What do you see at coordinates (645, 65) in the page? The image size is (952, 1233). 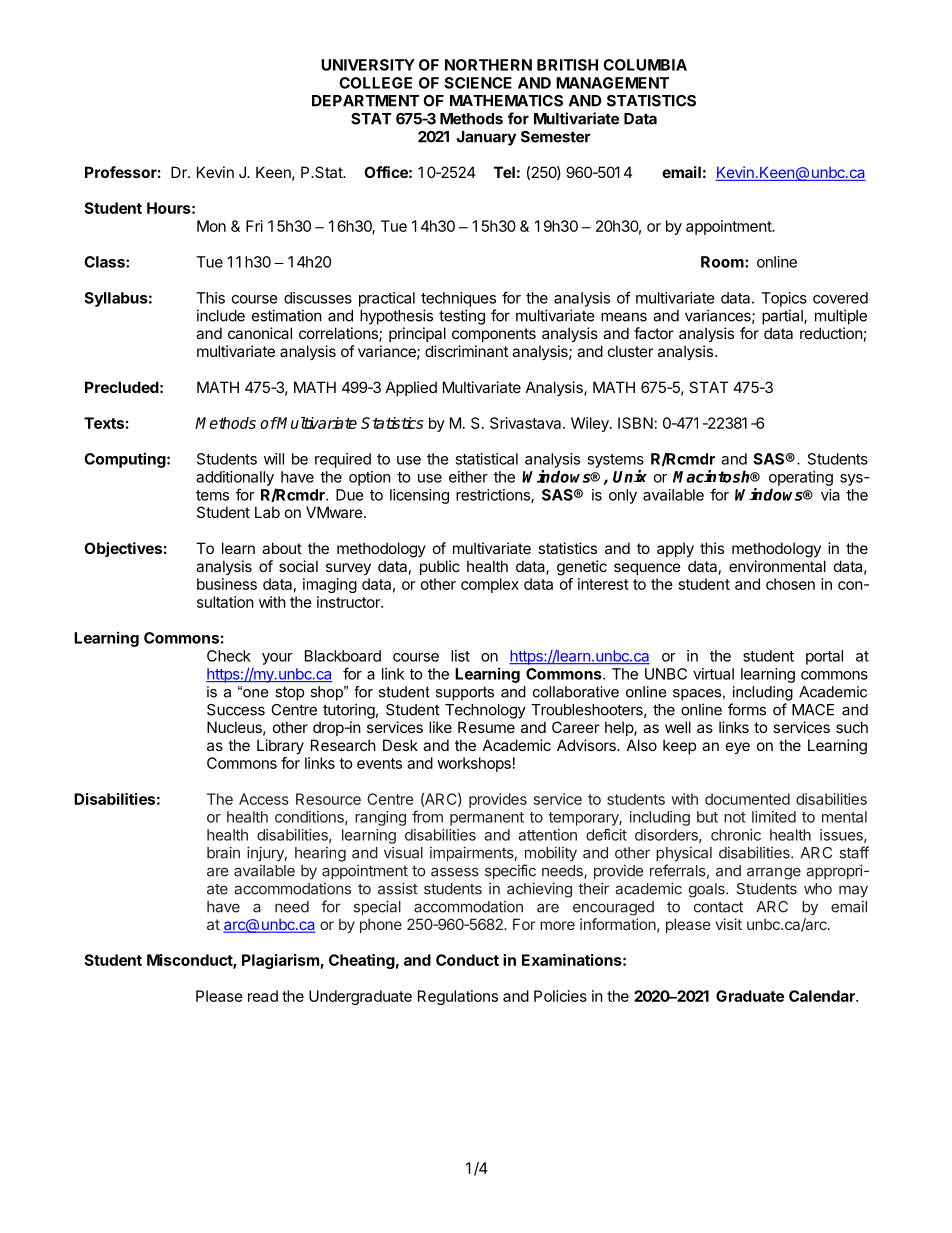 I see `COLUMBIA` at bounding box center [645, 65].
